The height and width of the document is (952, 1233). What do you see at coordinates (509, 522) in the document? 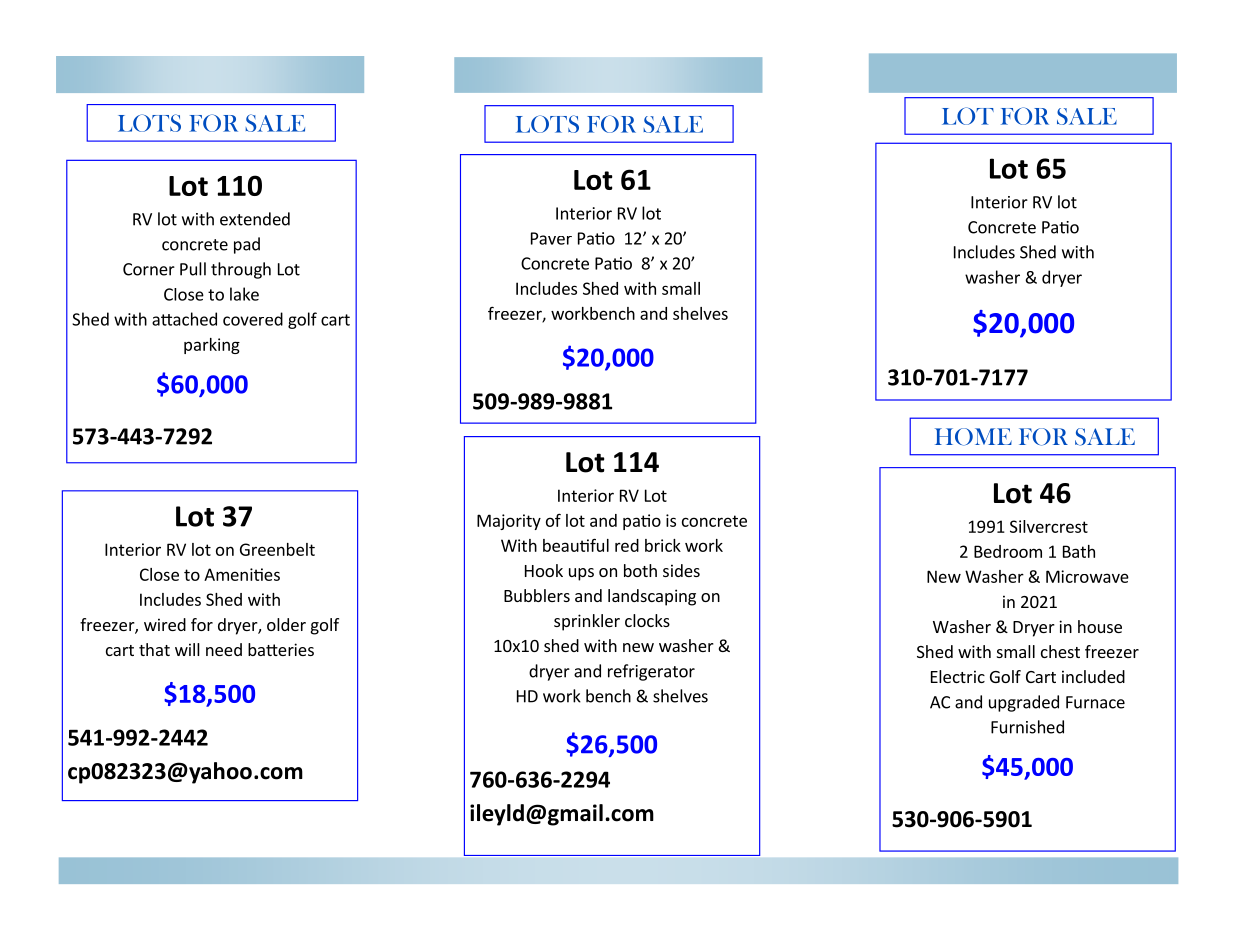
I see `Majority` at bounding box center [509, 522].
